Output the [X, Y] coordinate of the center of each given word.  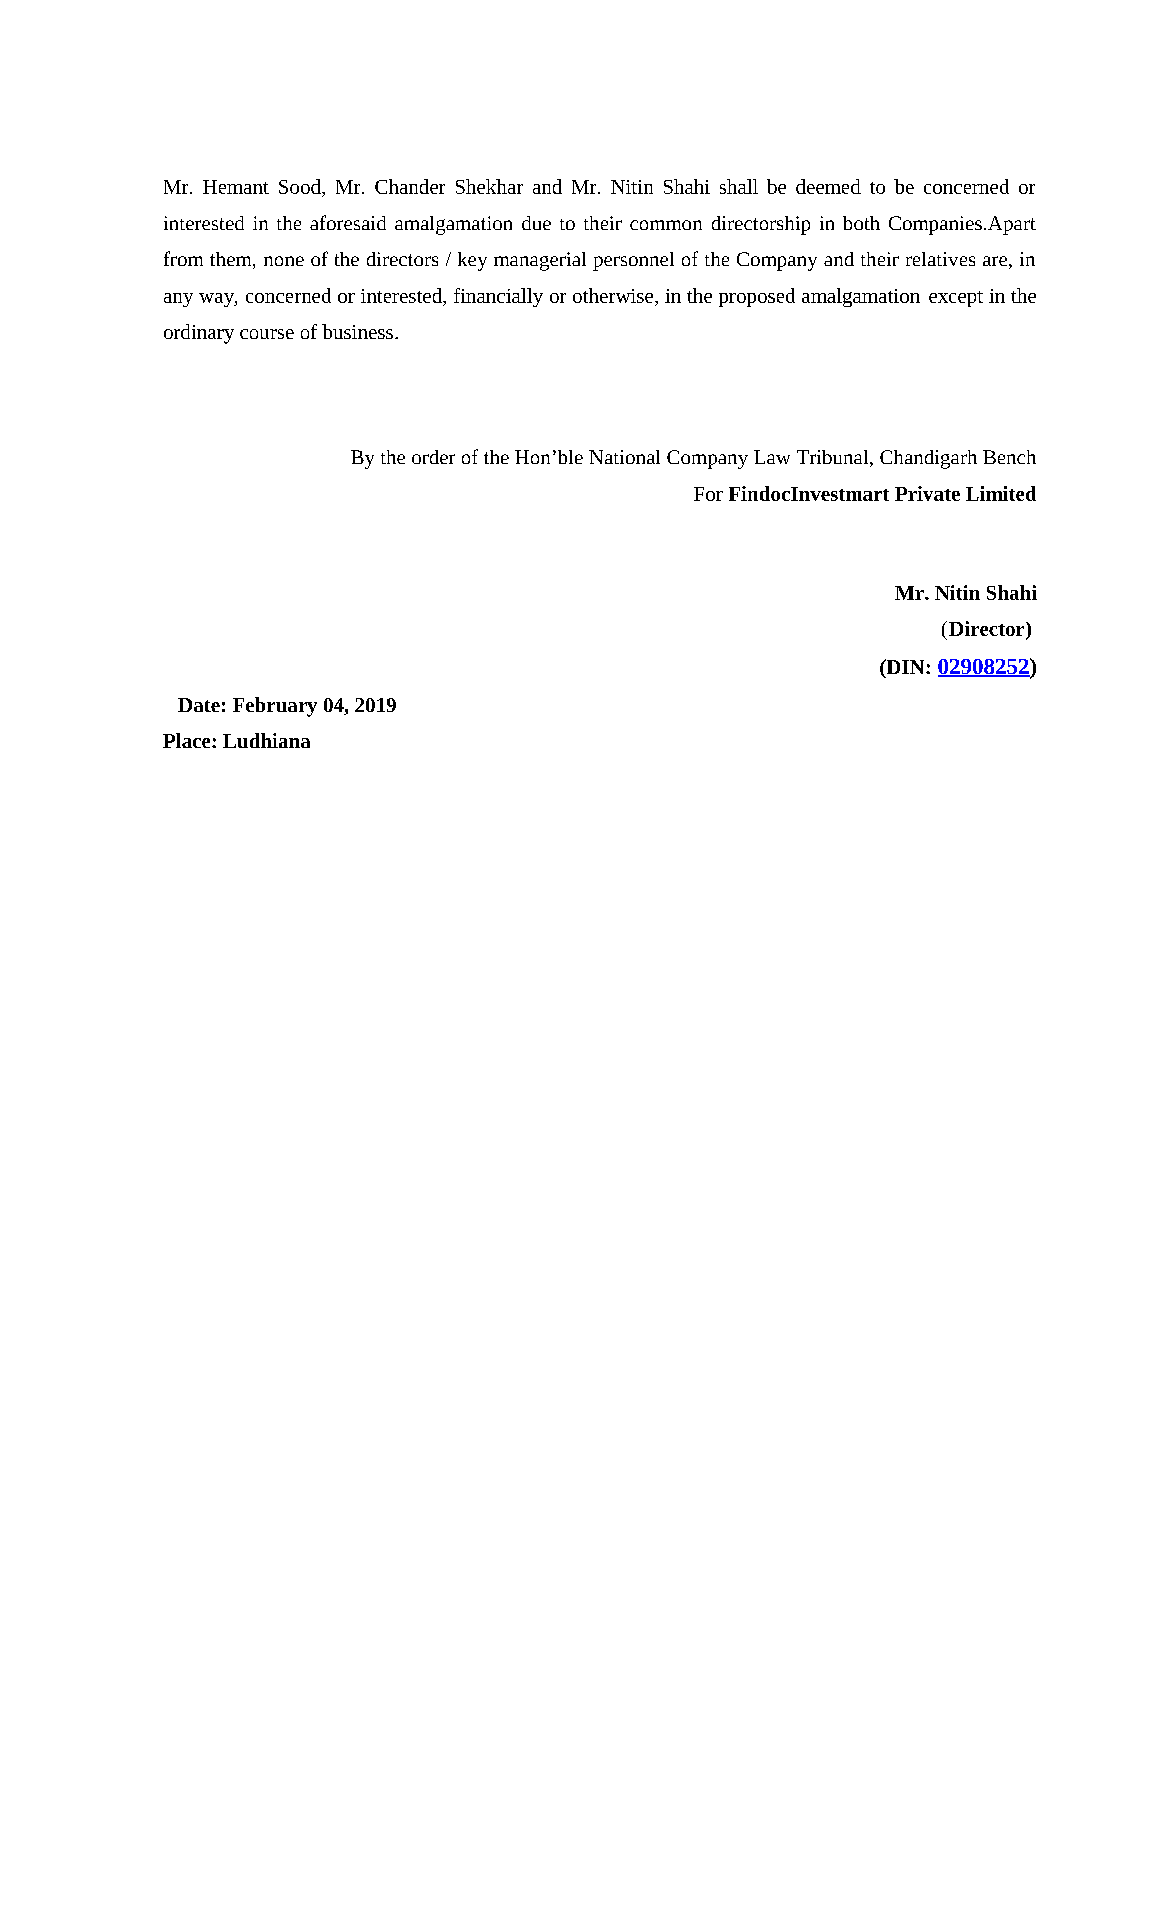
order [433, 457]
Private [927, 493]
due [536, 223]
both [861, 223]
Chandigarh [928, 459]
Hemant [236, 187]
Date [199, 705]
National [624, 457]
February [275, 707]
